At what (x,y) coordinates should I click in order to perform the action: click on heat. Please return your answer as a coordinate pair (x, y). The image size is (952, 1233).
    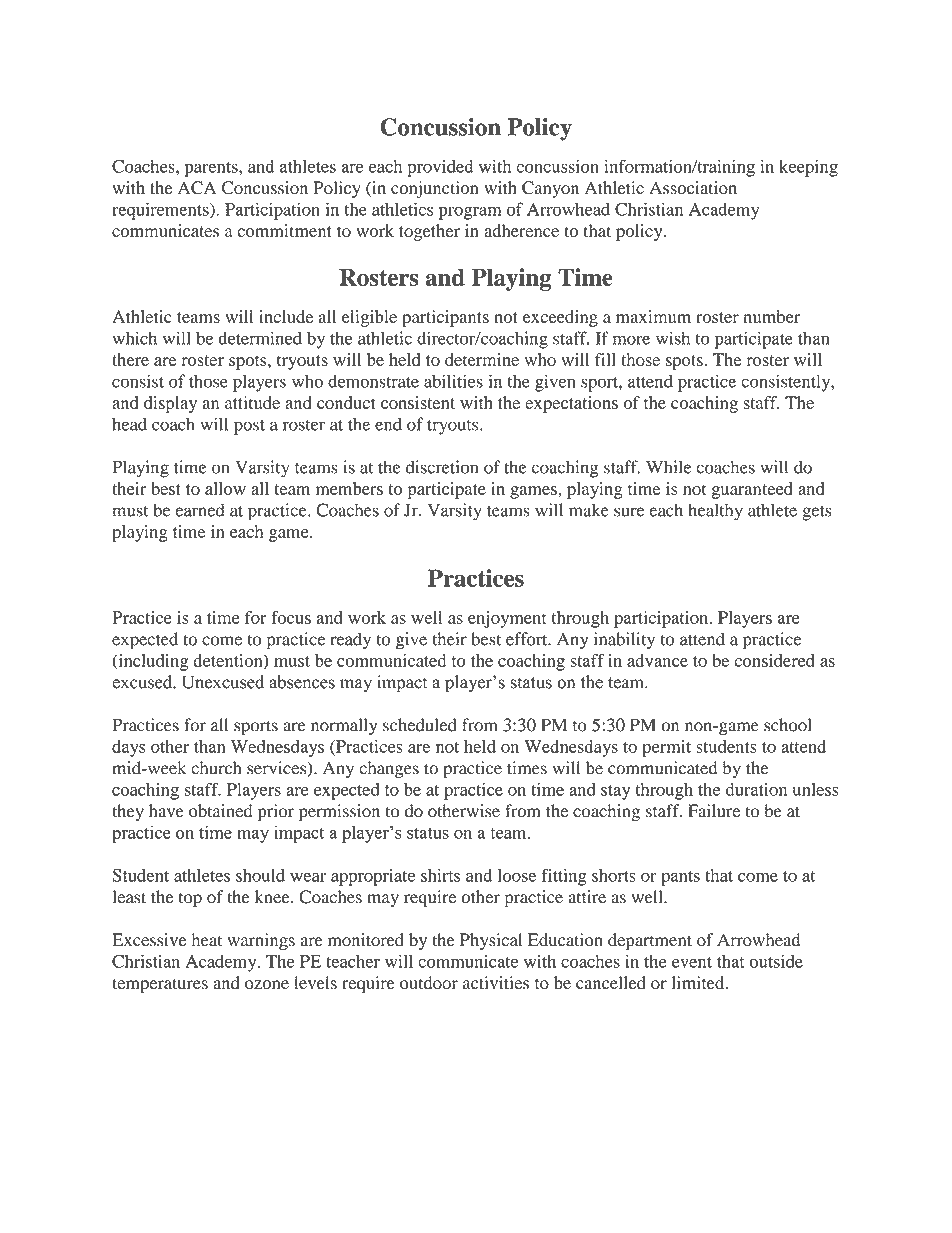
    Looking at the image, I should click on (206, 940).
